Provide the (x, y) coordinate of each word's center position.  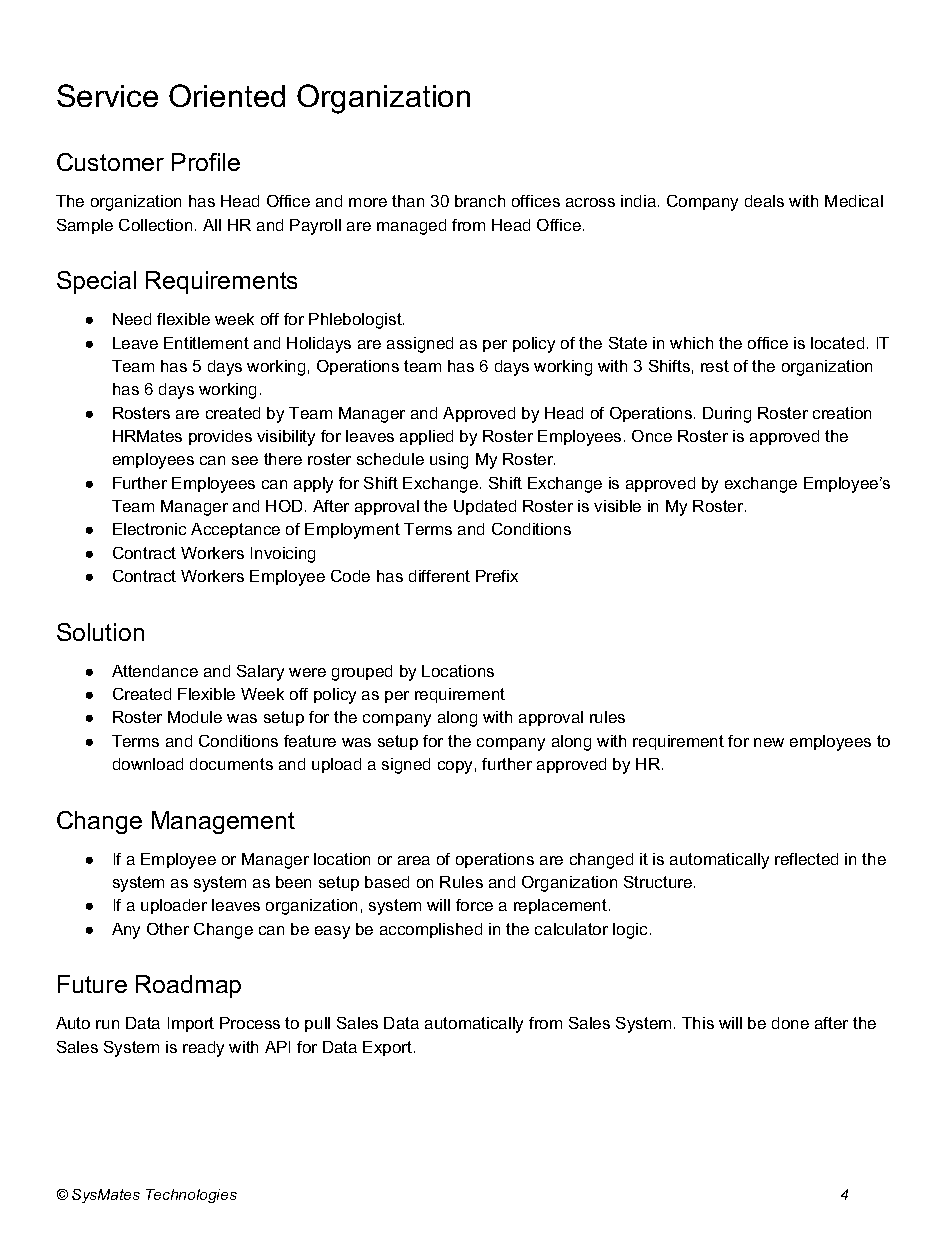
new (769, 742)
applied (426, 437)
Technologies (191, 1196)
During (727, 415)
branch (480, 201)
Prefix (497, 576)
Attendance (155, 671)
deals (764, 201)
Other (168, 929)
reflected (806, 859)
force (474, 905)
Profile (206, 162)
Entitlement (206, 343)
